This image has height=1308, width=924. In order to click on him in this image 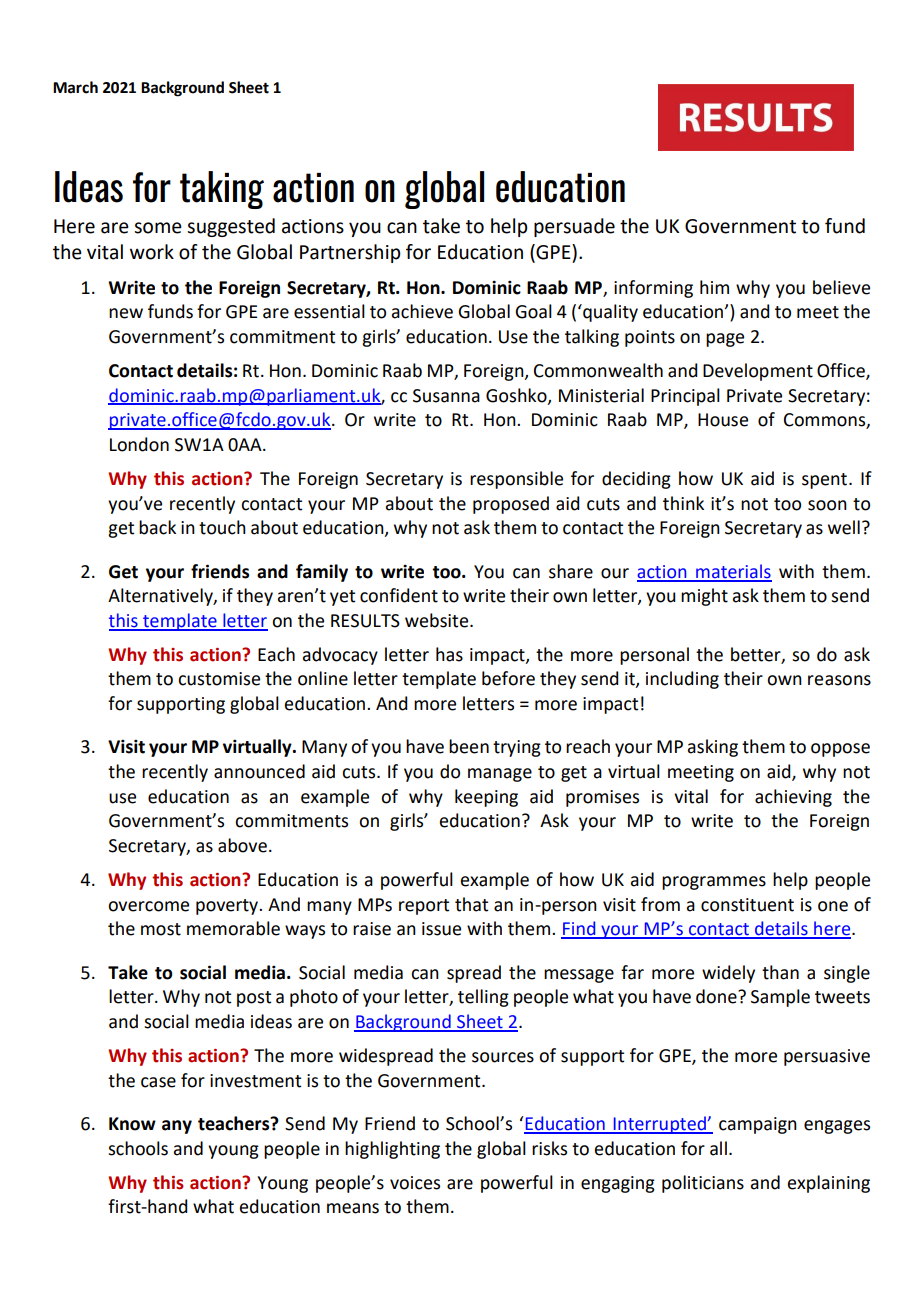, I will do `click(714, 287)`.
